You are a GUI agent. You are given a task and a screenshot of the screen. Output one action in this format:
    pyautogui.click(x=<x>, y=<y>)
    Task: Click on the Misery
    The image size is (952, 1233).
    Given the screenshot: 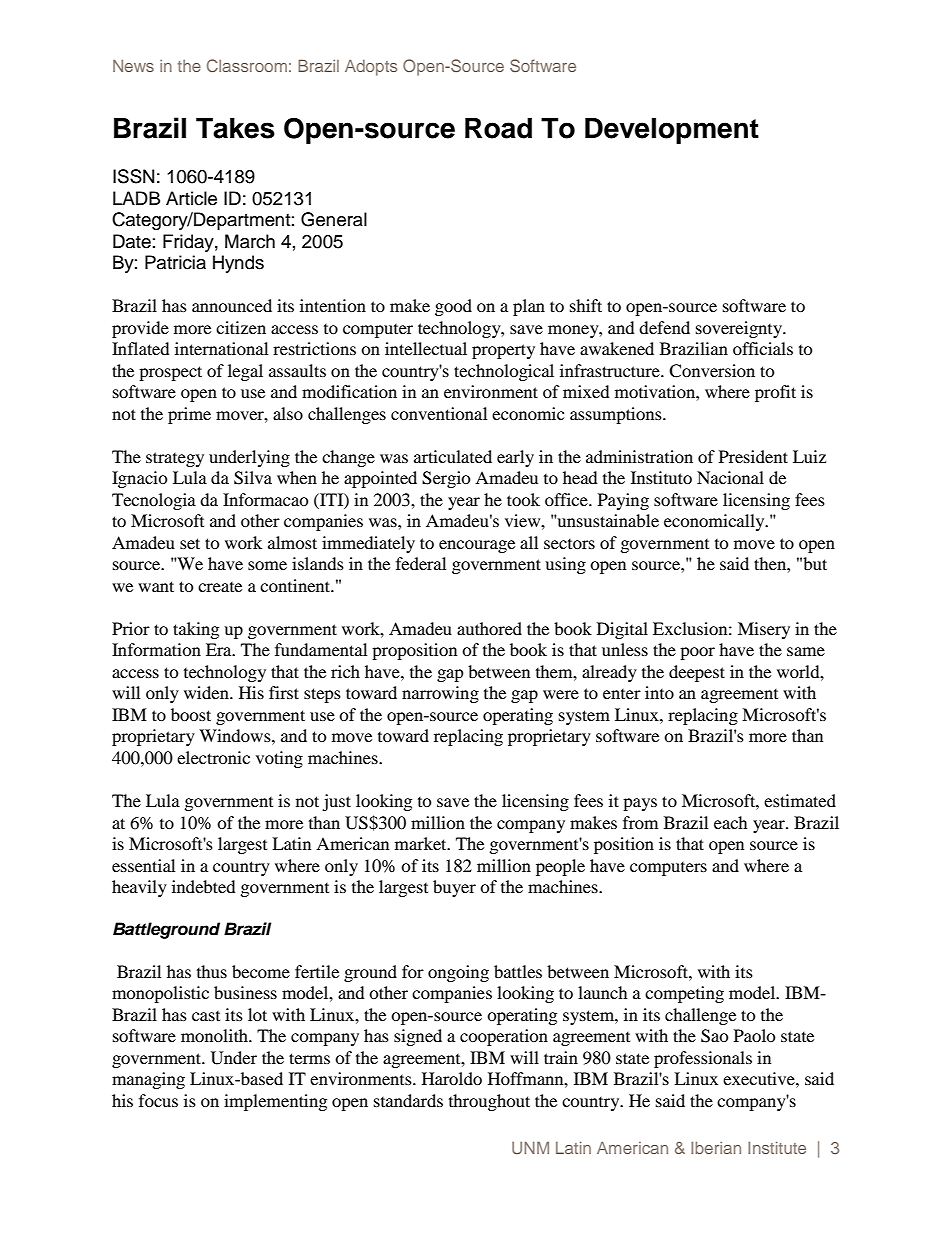 What is the action you would take?
    pyautogui.click(x=764, y=630)
